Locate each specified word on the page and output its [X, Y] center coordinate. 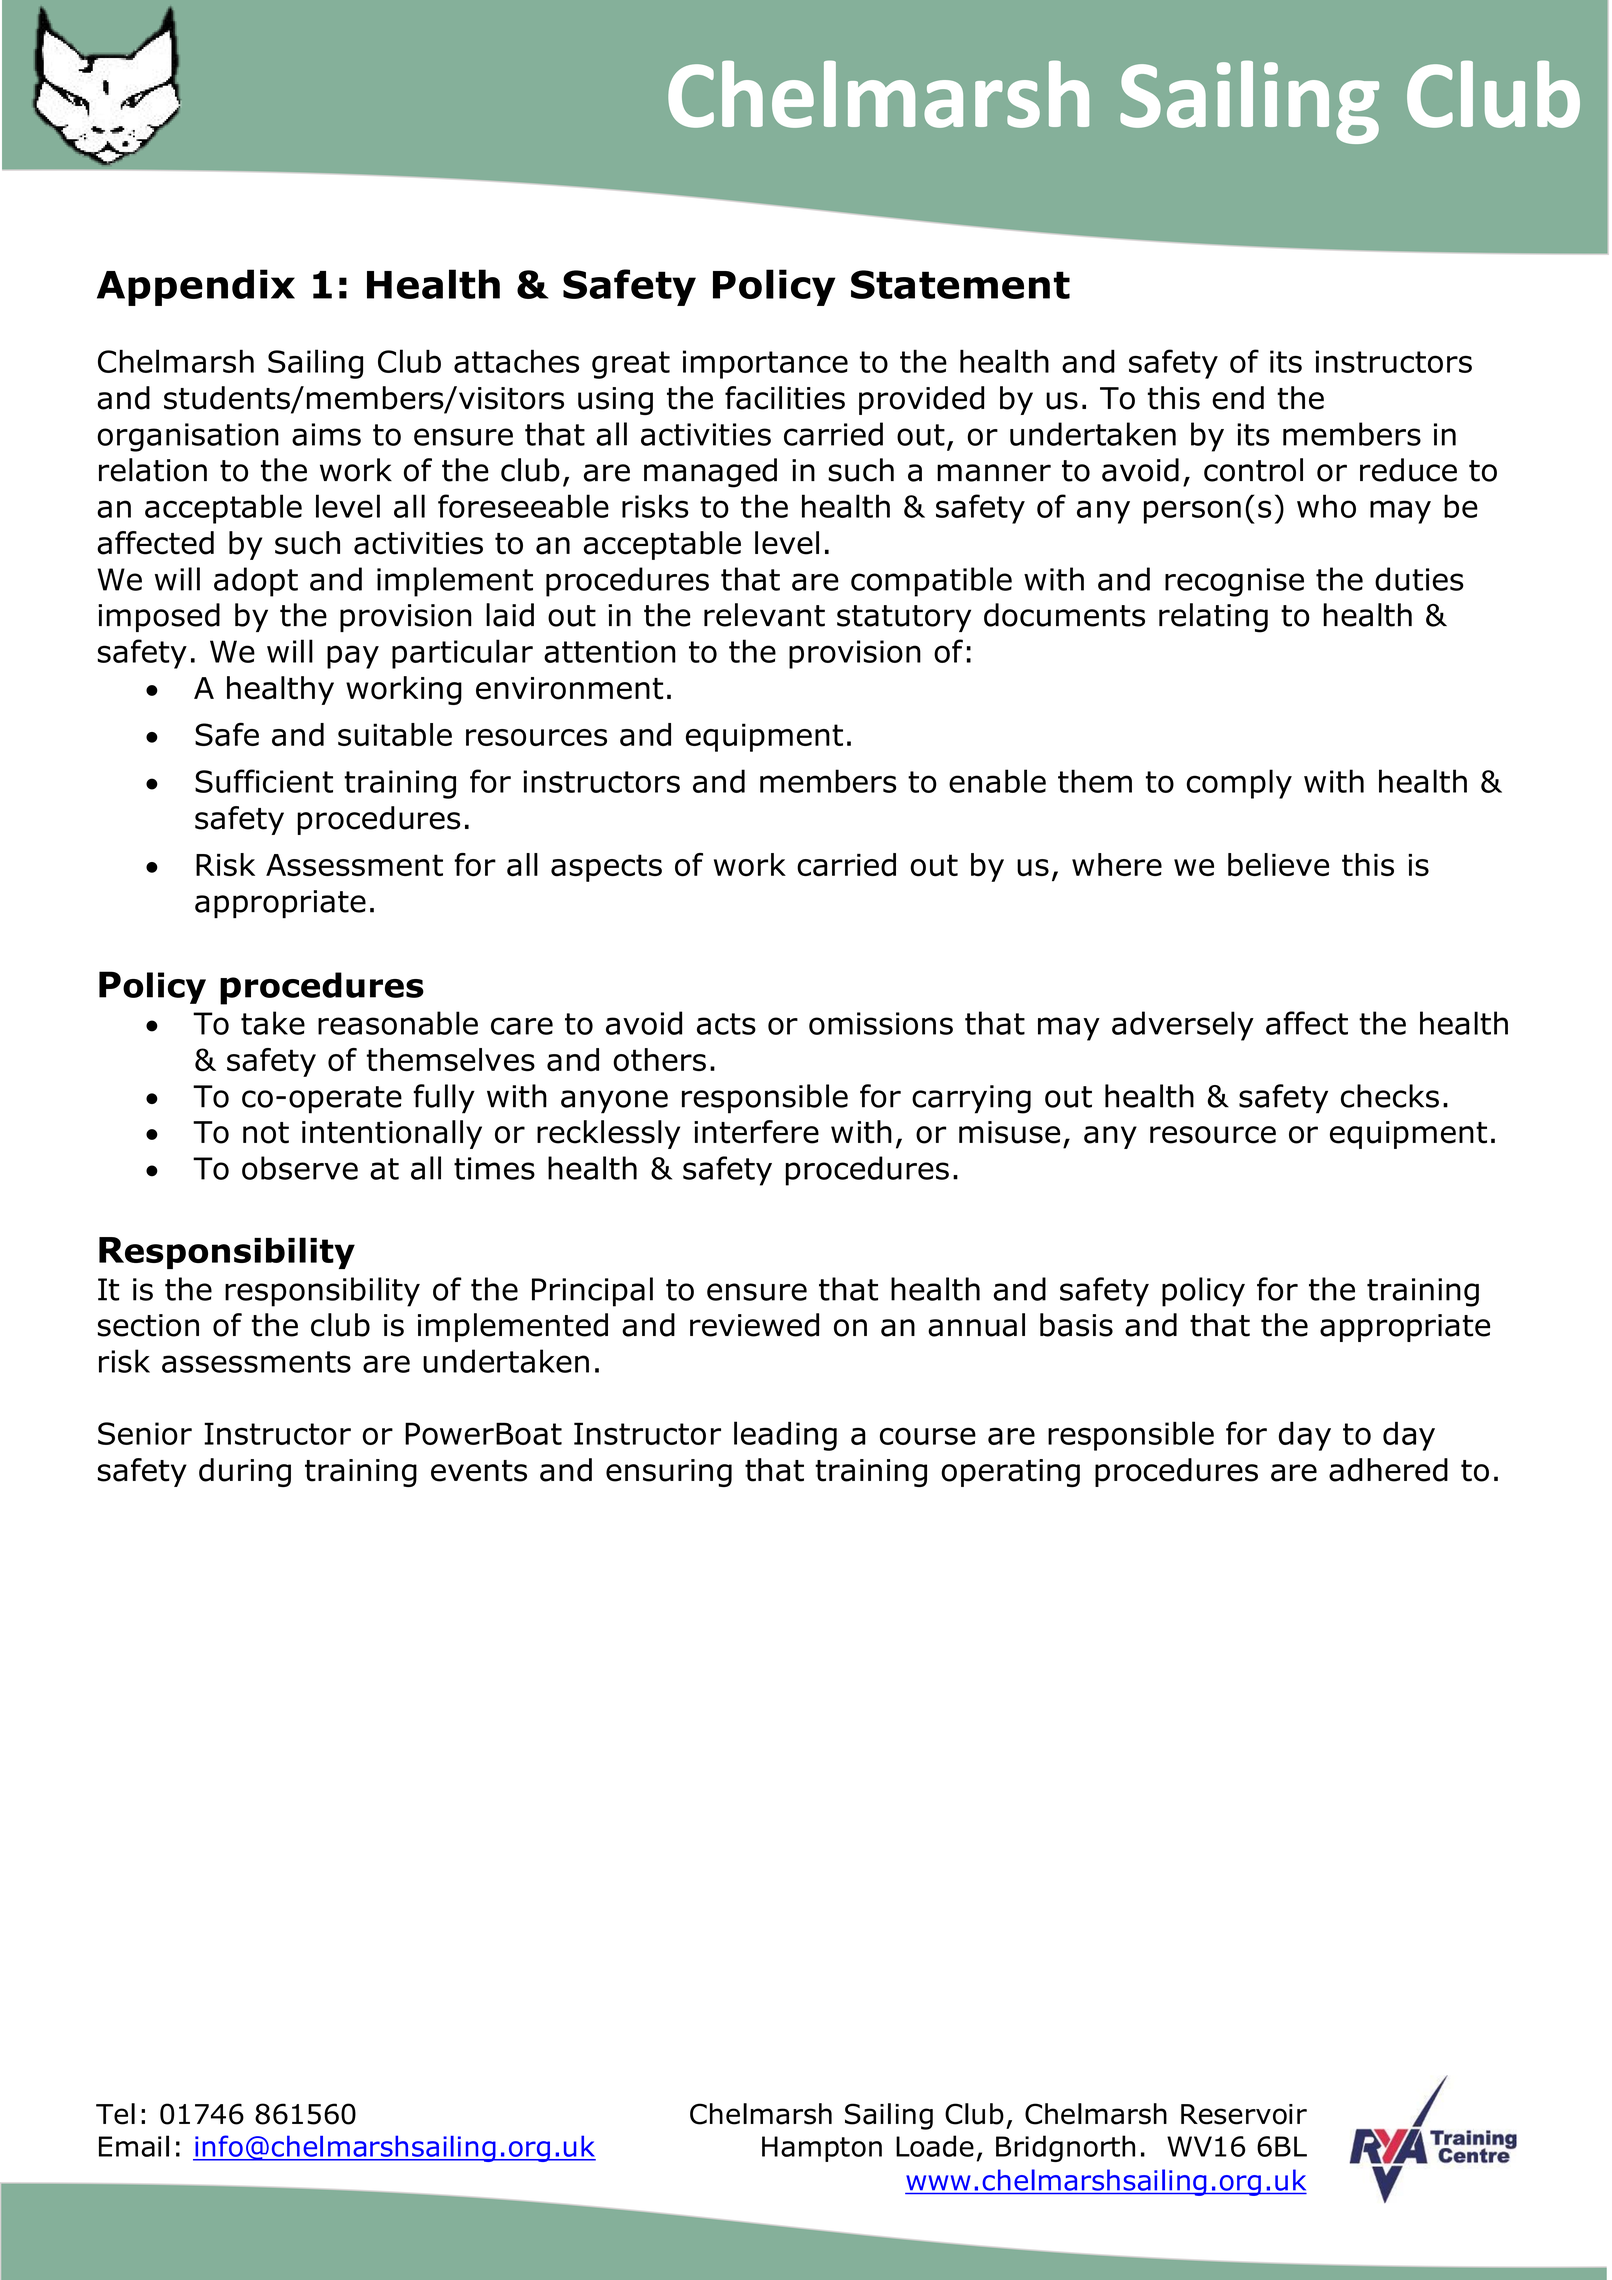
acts [726, 1024]
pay [353, 657]
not [266, 1133]
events [479, 1471]
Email [134, 2146]
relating [1213, 618]
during [245, 1472]
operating [1010, 1473]
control [1253, 470]
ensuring [669, 1473]
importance [765, 364]
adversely [1183, 1026]
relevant [764, 615]
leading [785, 1436]
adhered [1388, 1470]
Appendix [196, 287]
